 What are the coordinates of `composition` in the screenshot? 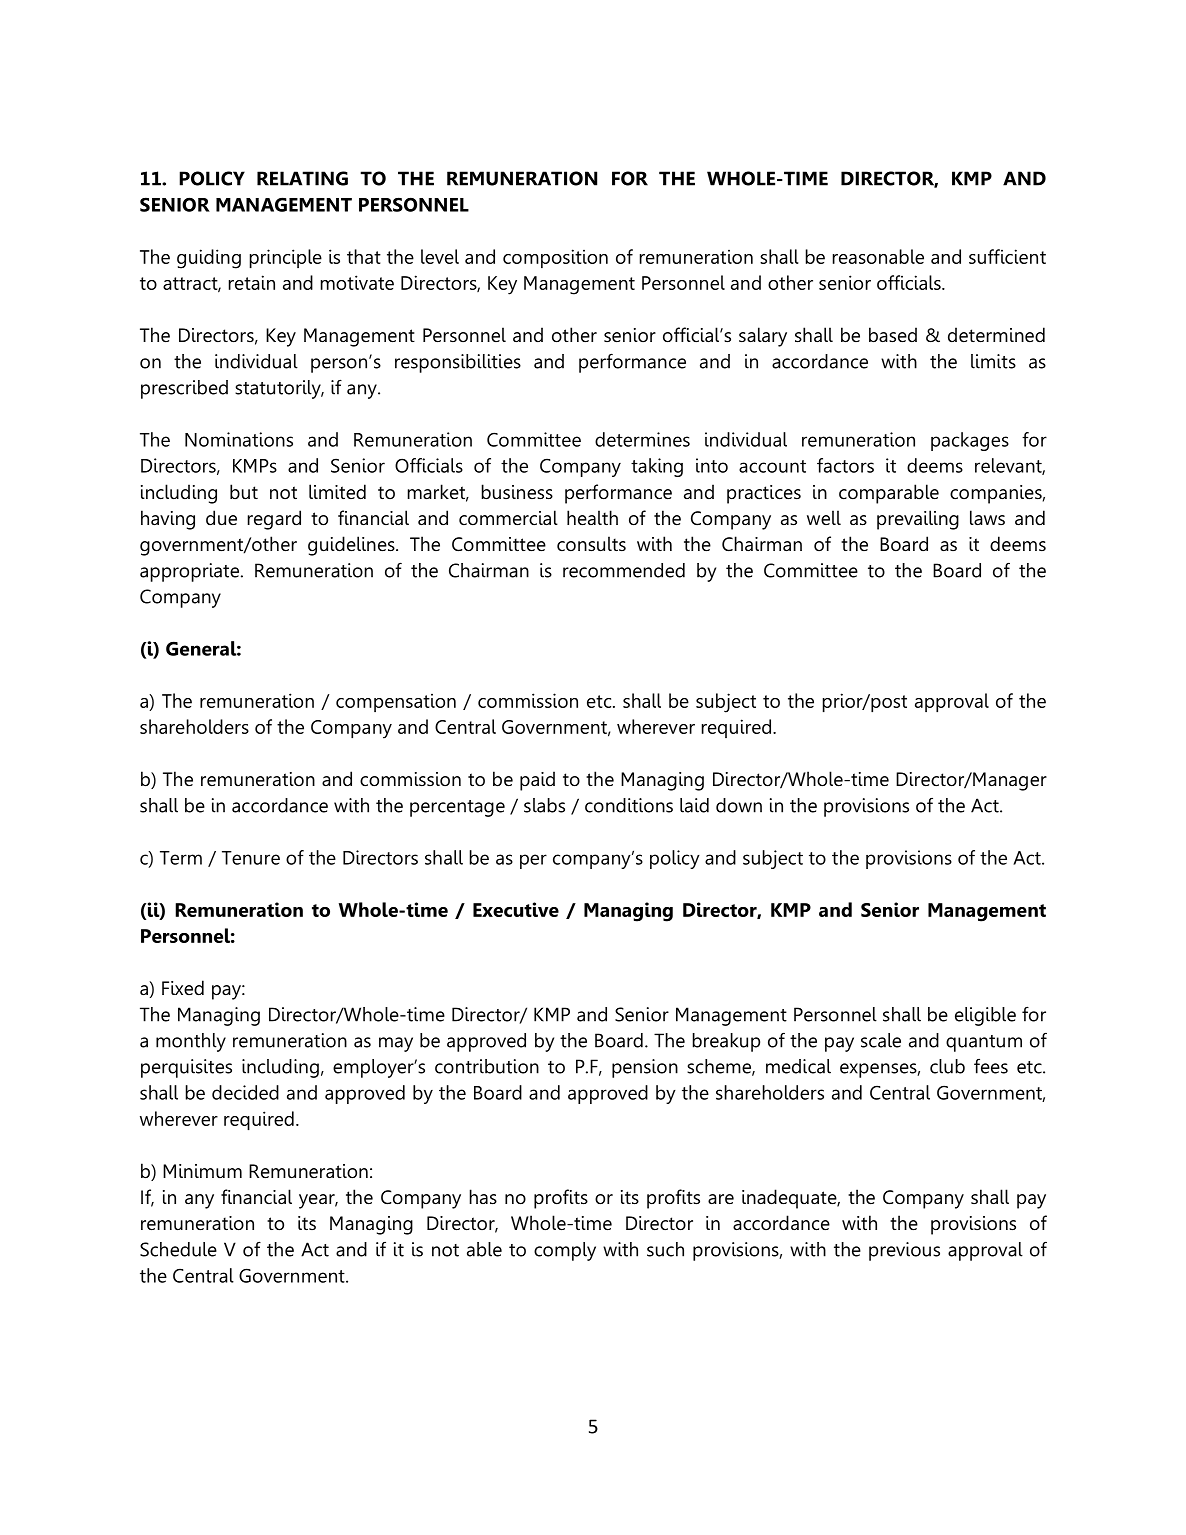 It's located at (555, 258).
